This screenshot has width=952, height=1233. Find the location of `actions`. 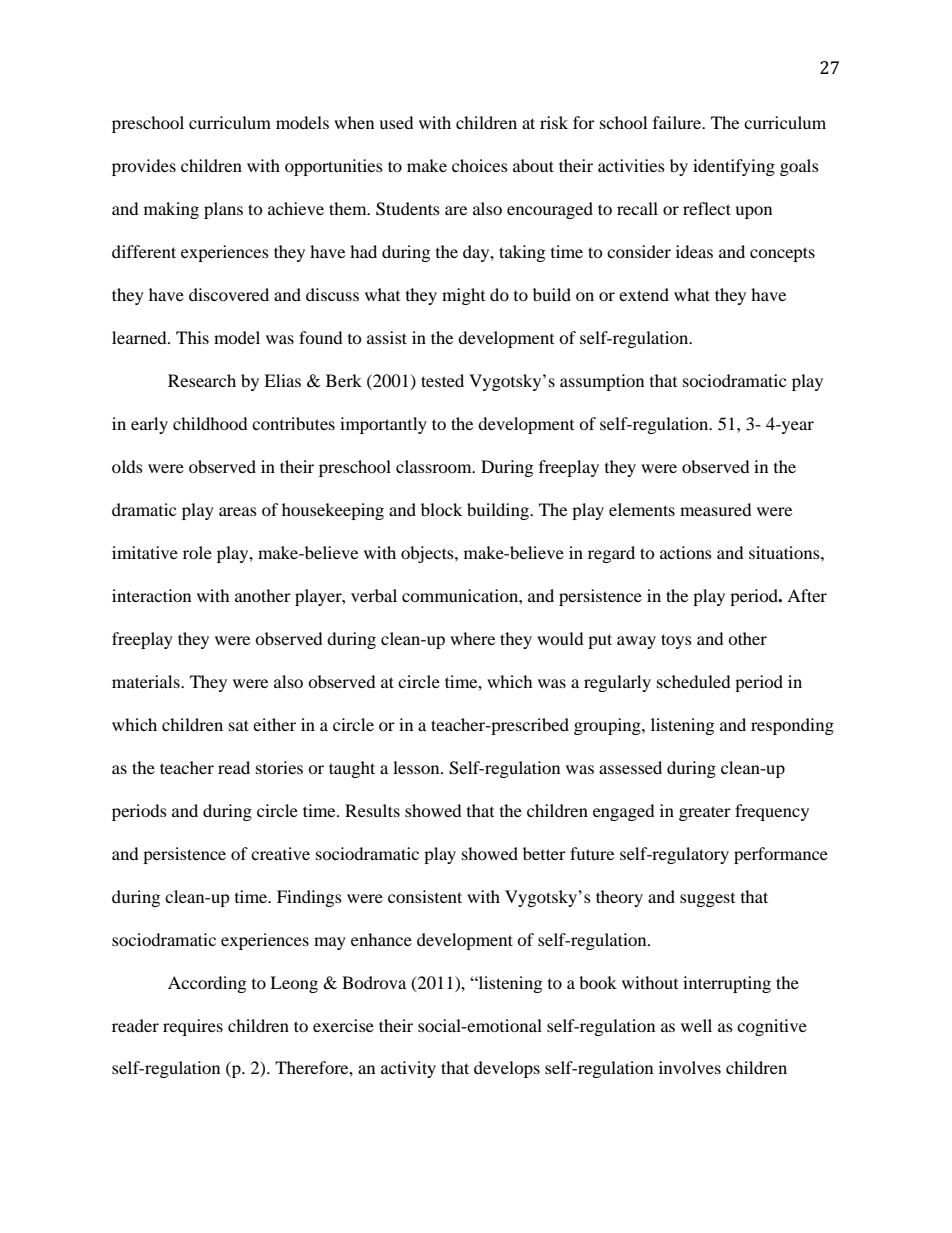

actions is located at coordinates (686, 552).
